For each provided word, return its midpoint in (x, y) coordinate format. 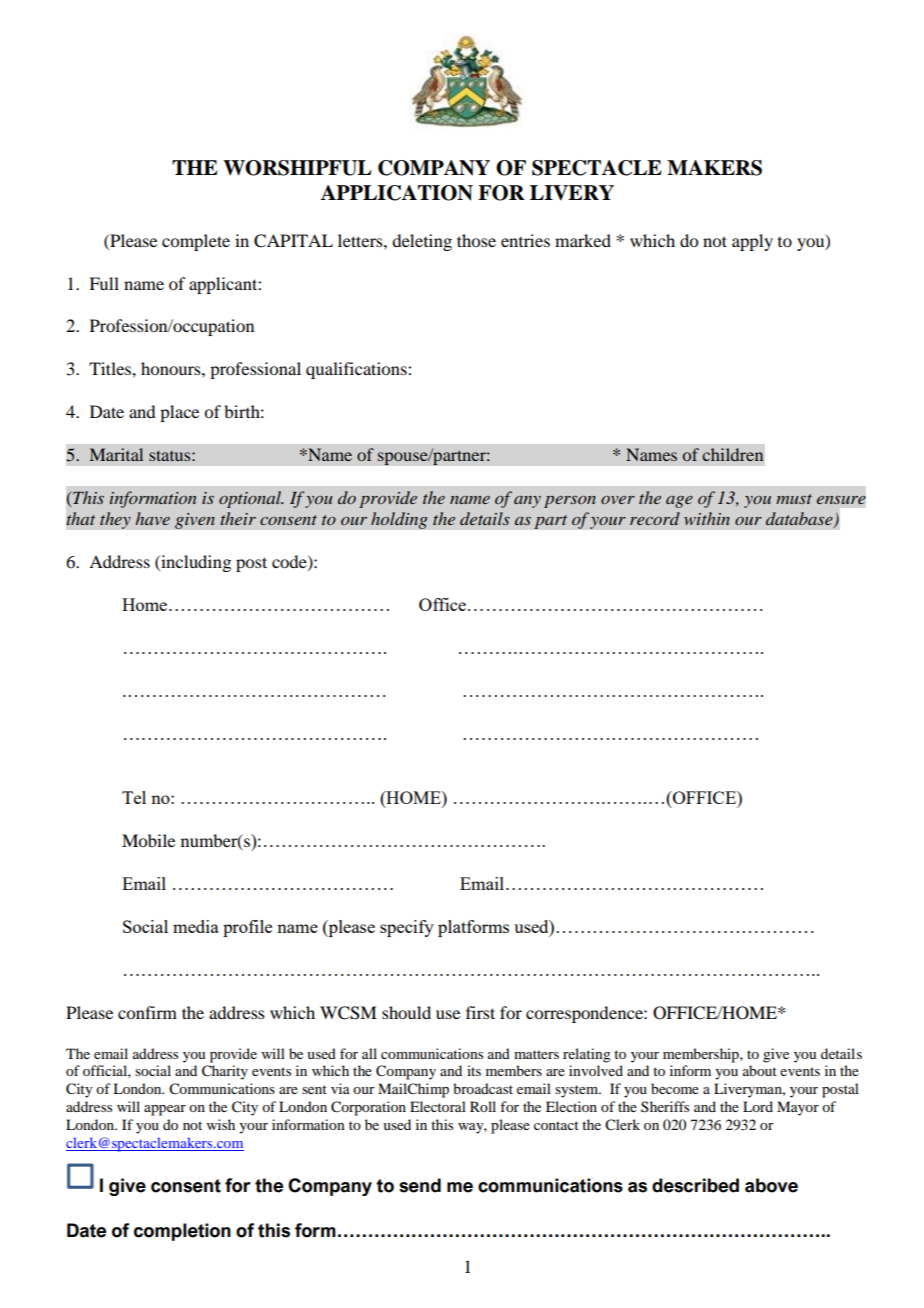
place (179, 413)
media (196, 926)
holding (399, 520)
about (760, 1070)
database (800, 520)
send (420, 1185)
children (732, 454)
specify (407, 928)
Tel (134, 797)
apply (752, 242)
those (476, 240)
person (570, 502)
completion (182, 1232)
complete (196, 242)
